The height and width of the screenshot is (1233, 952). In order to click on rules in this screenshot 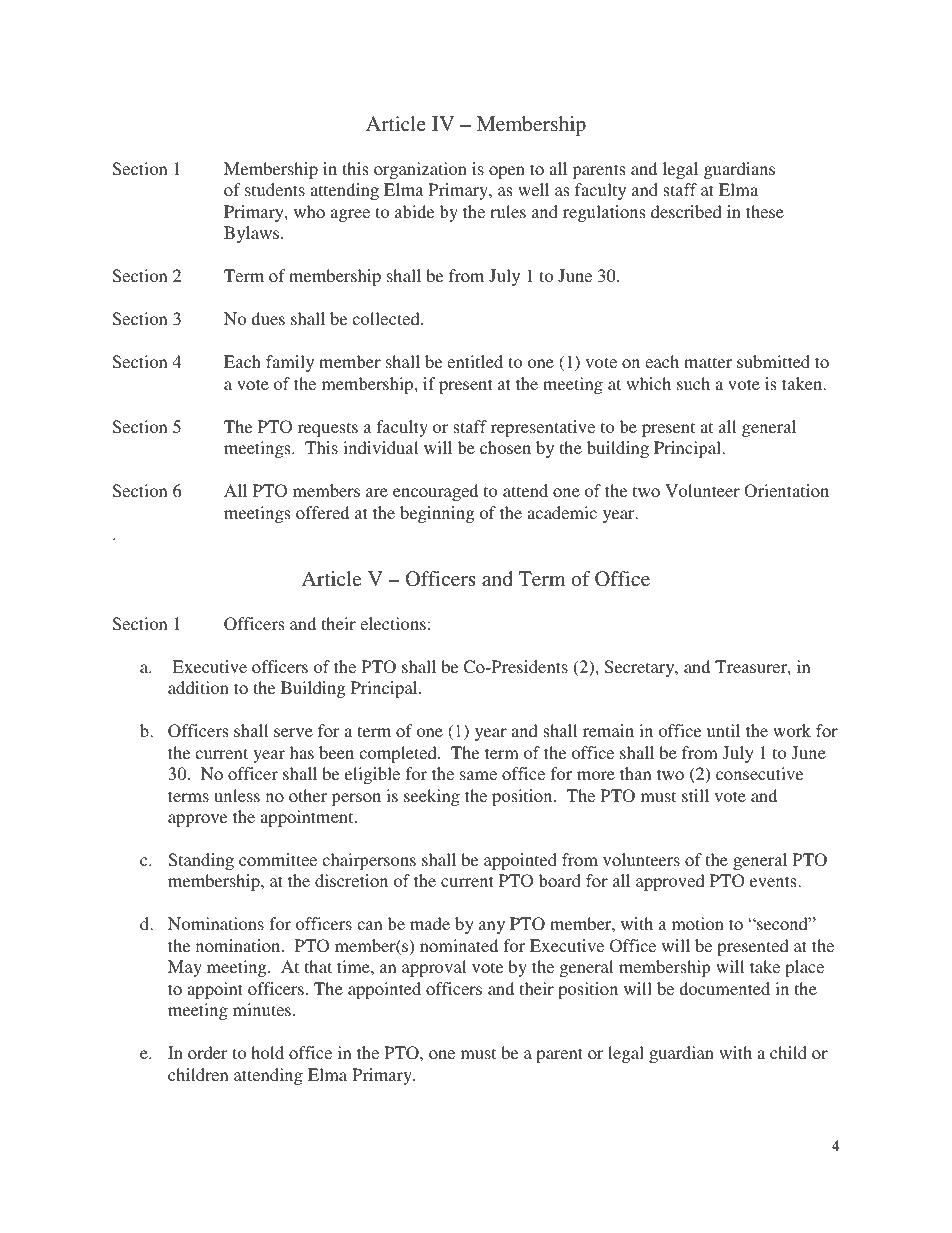, I will do `click(508, 211)`.
